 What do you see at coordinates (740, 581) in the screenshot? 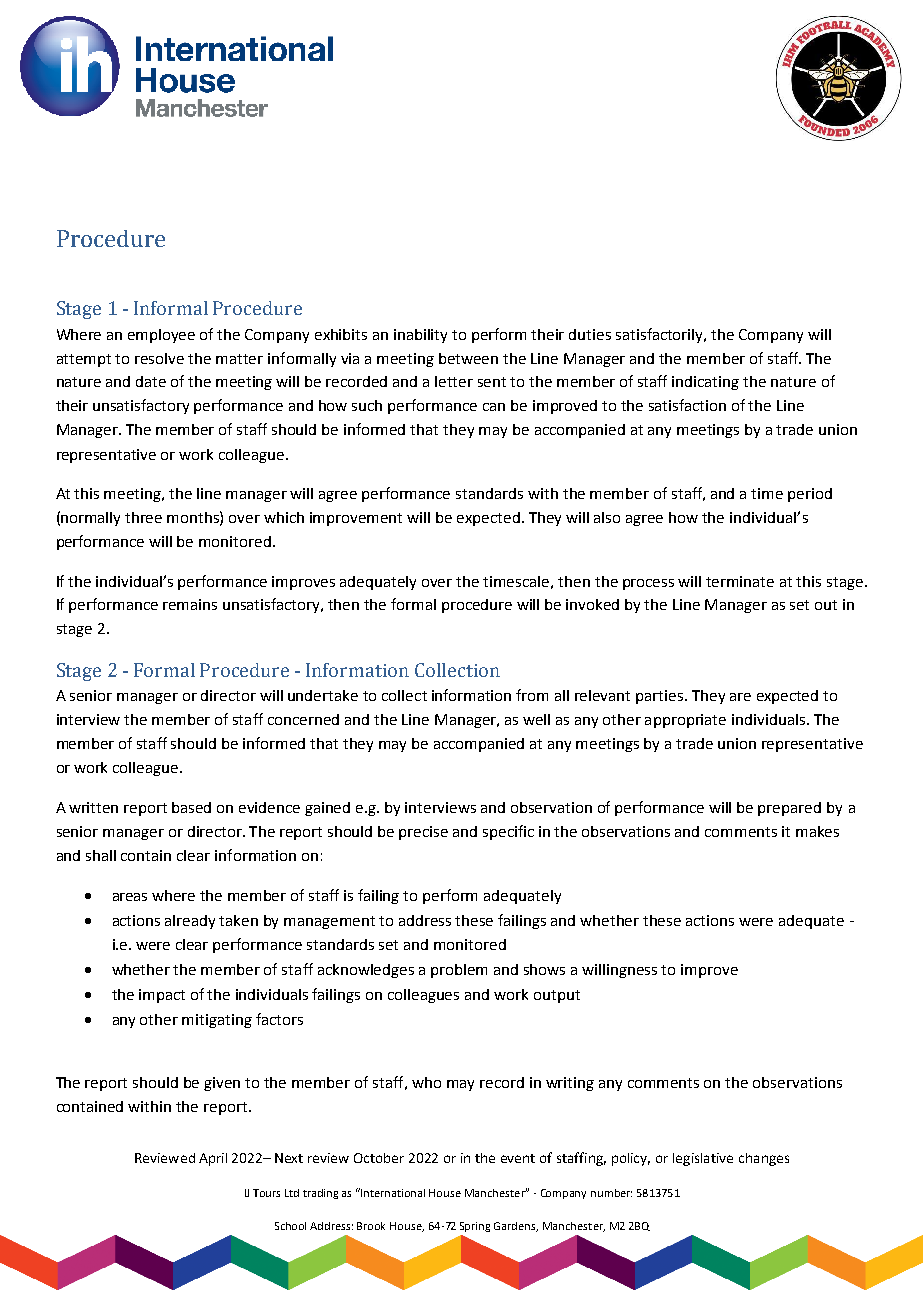
I see `terminate` at bounding box center [740, 581].
